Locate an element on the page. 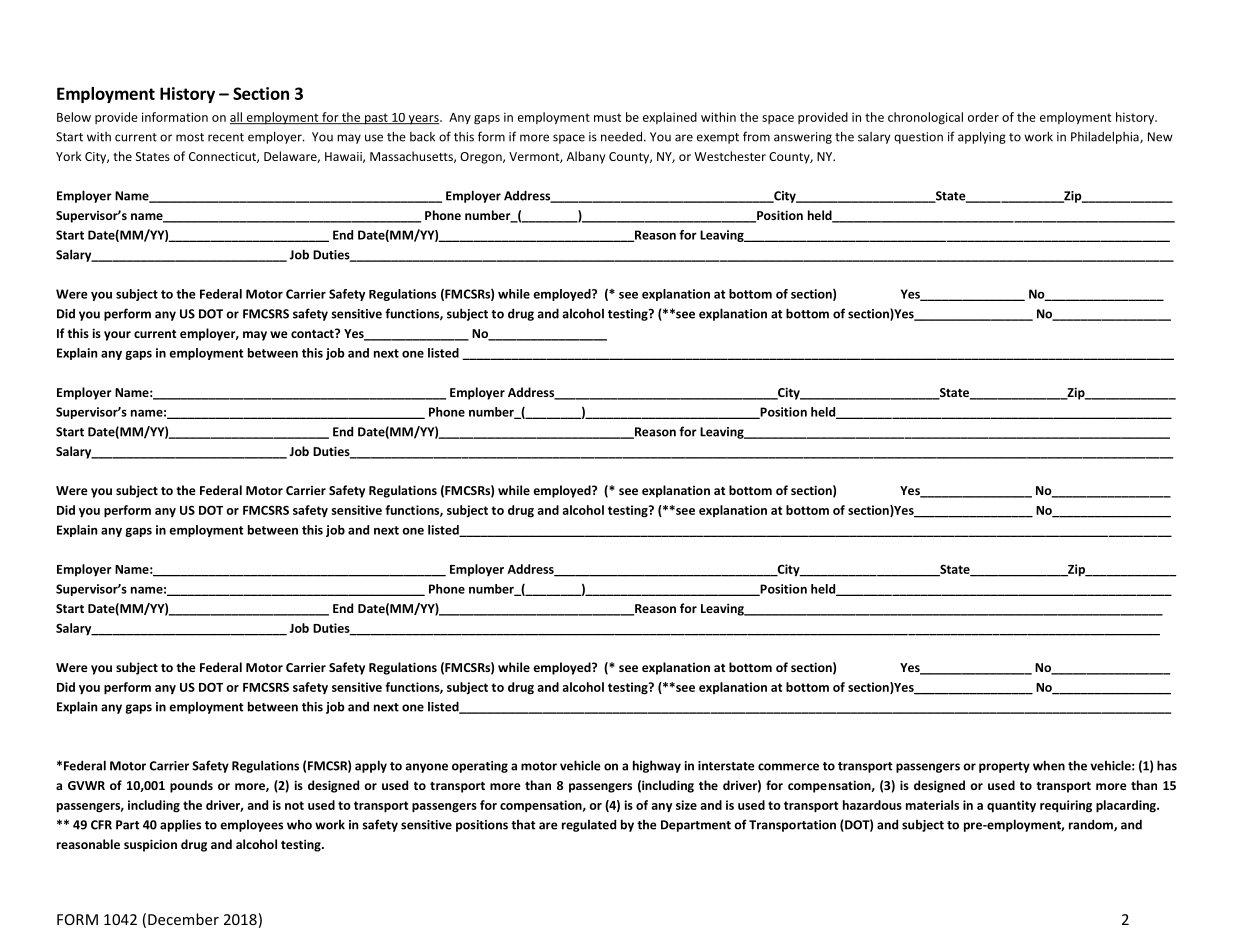 This image has height=952, width=1233. when is located at coordinates (1049, 765).
